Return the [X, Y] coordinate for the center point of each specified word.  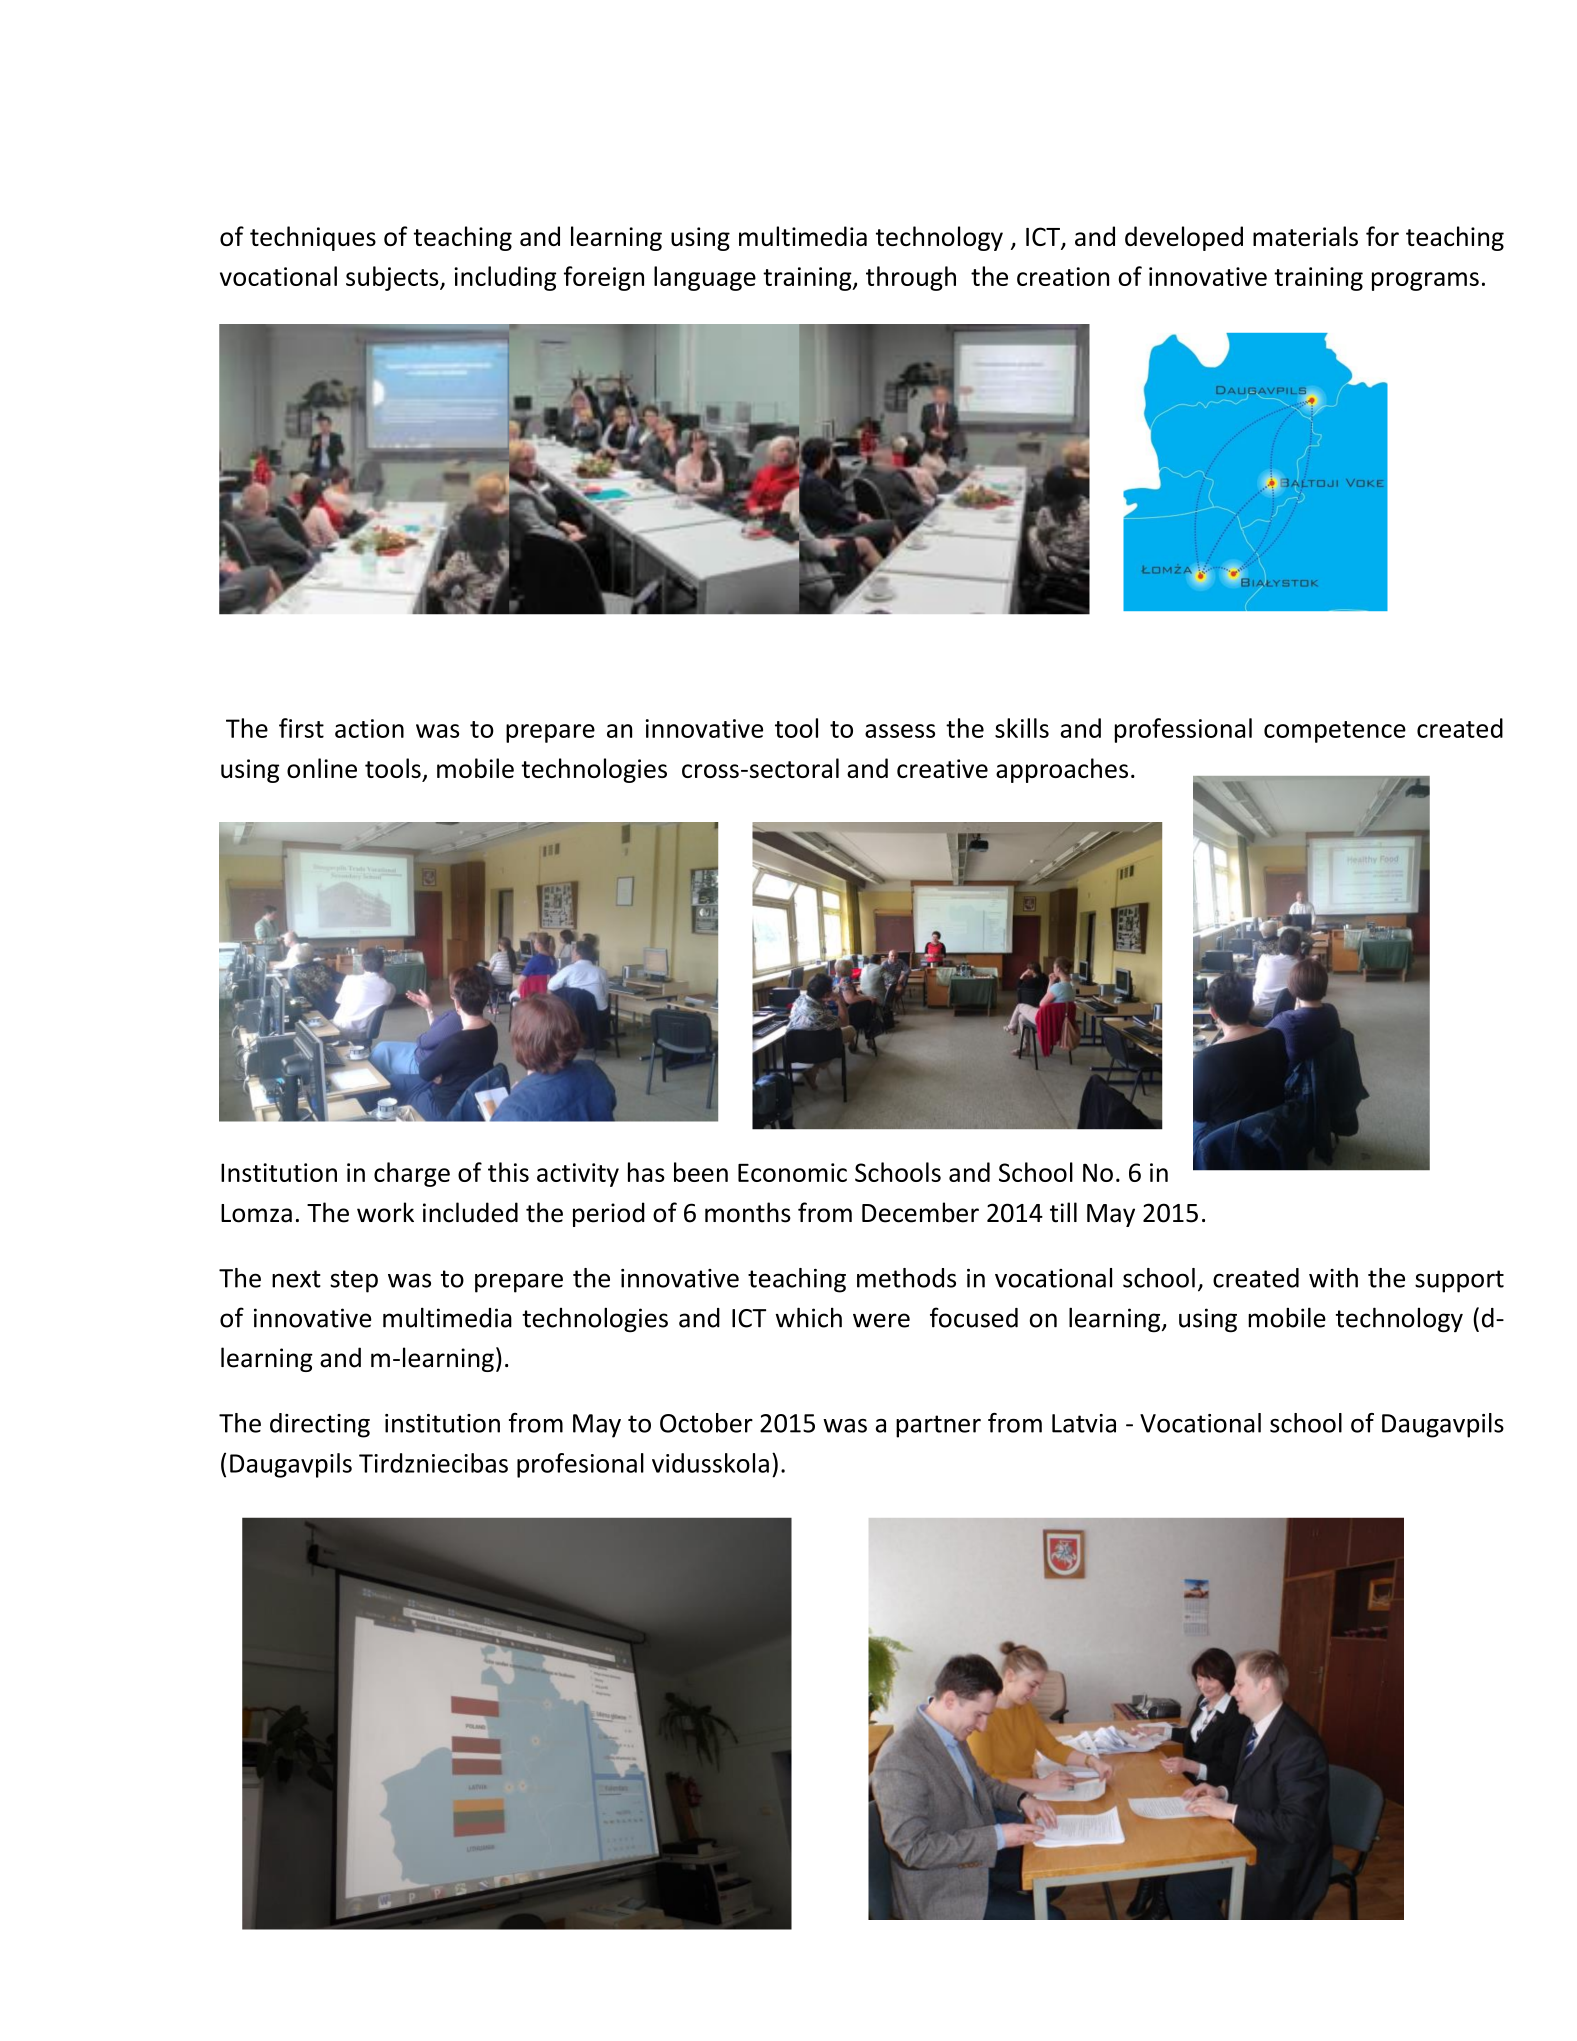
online [322, 768]
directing [320, 1425]
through [911, 278]
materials [1305, 236]
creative [942, 768]
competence [1335, 732]
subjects [393, 278]
